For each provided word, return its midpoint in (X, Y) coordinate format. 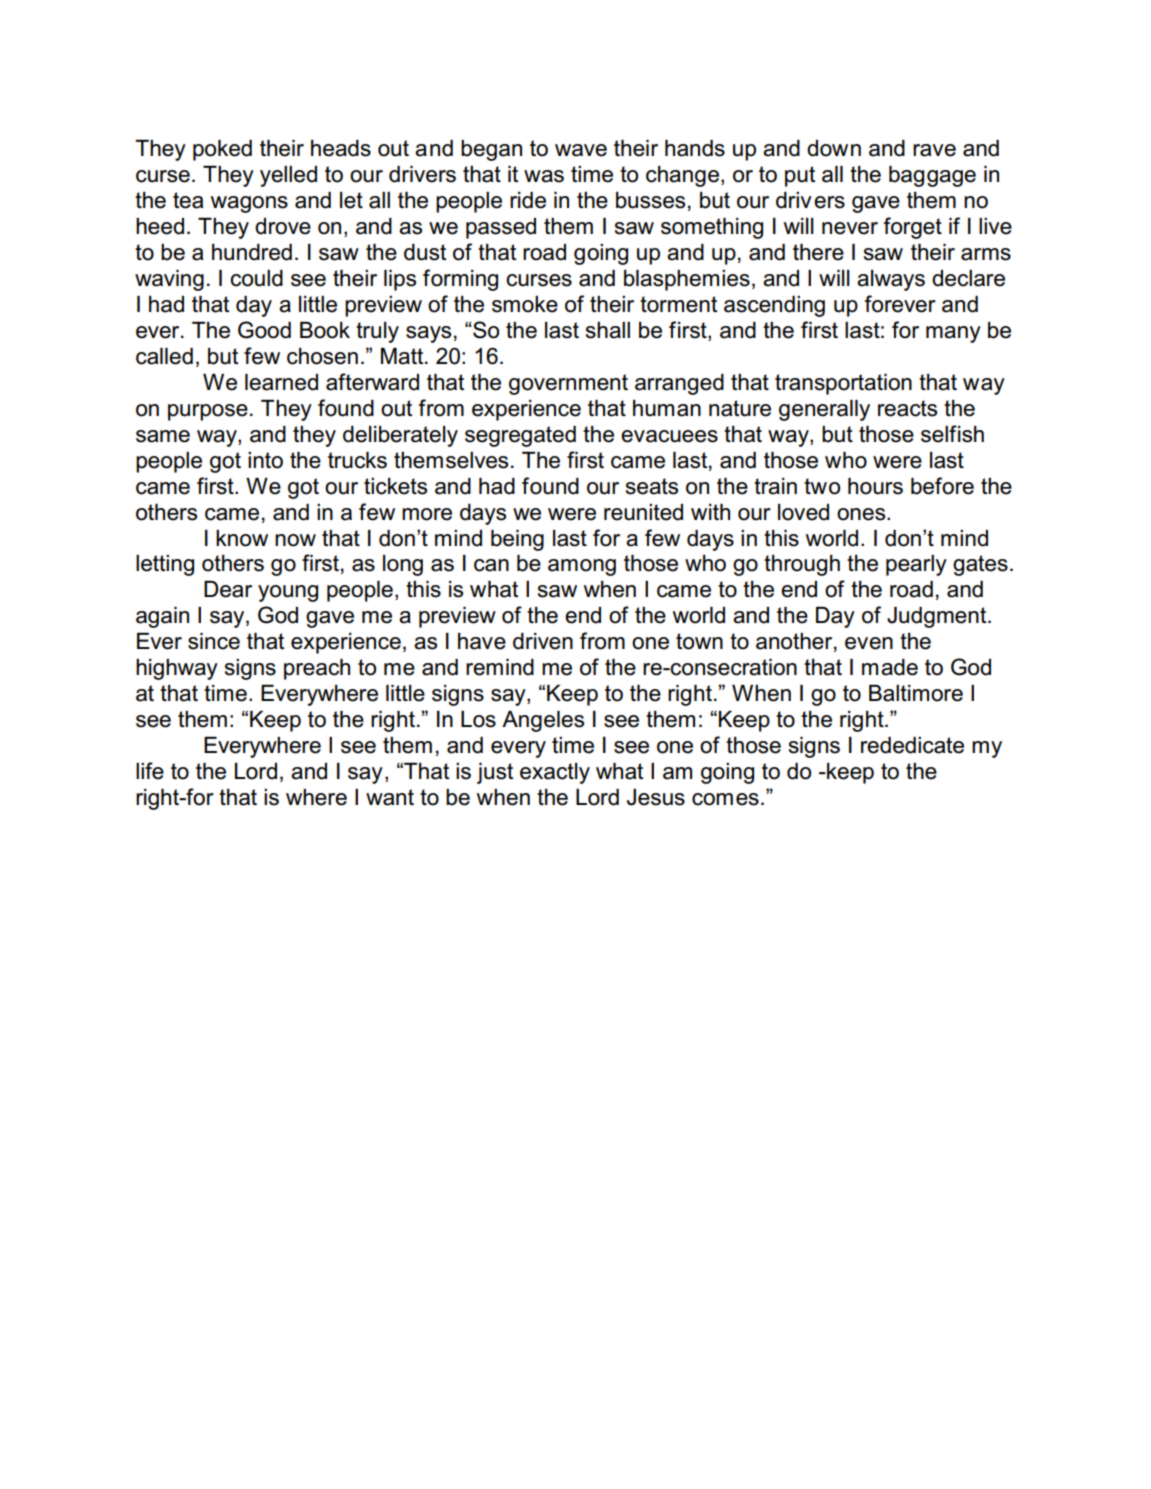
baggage (932, 176)
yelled (288, 176)
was (544, 176)
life (150, 771)
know (242, 538)
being (517, 540)
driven (543, 641)
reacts (907, 408)
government (568, 384)
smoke (525, 304)
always (891, 280)
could (256, 278)
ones (862, 514)
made (890, 667)
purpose (208, 412)
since (214, 641)
